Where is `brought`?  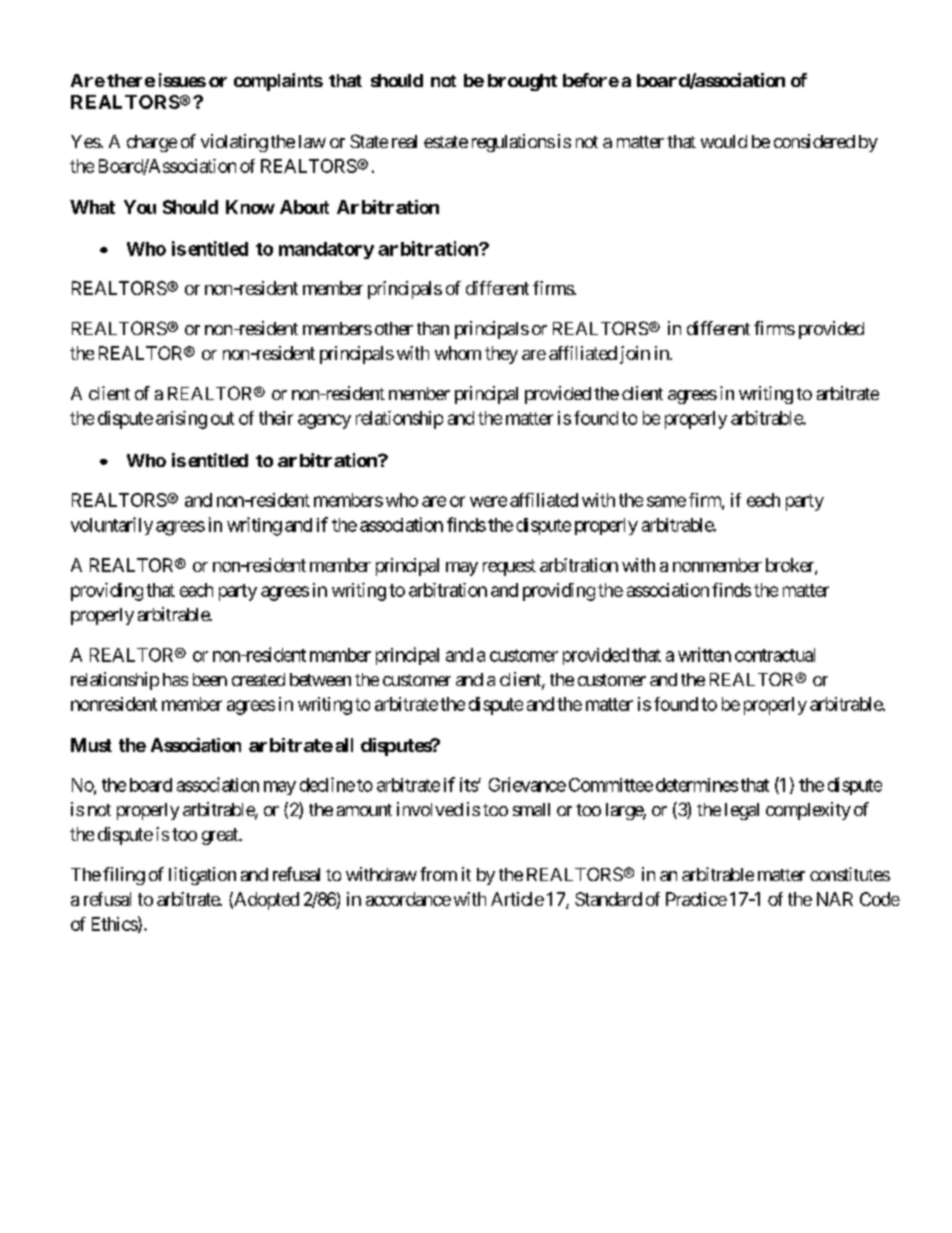 brought is located at coordinates (522, 82).
